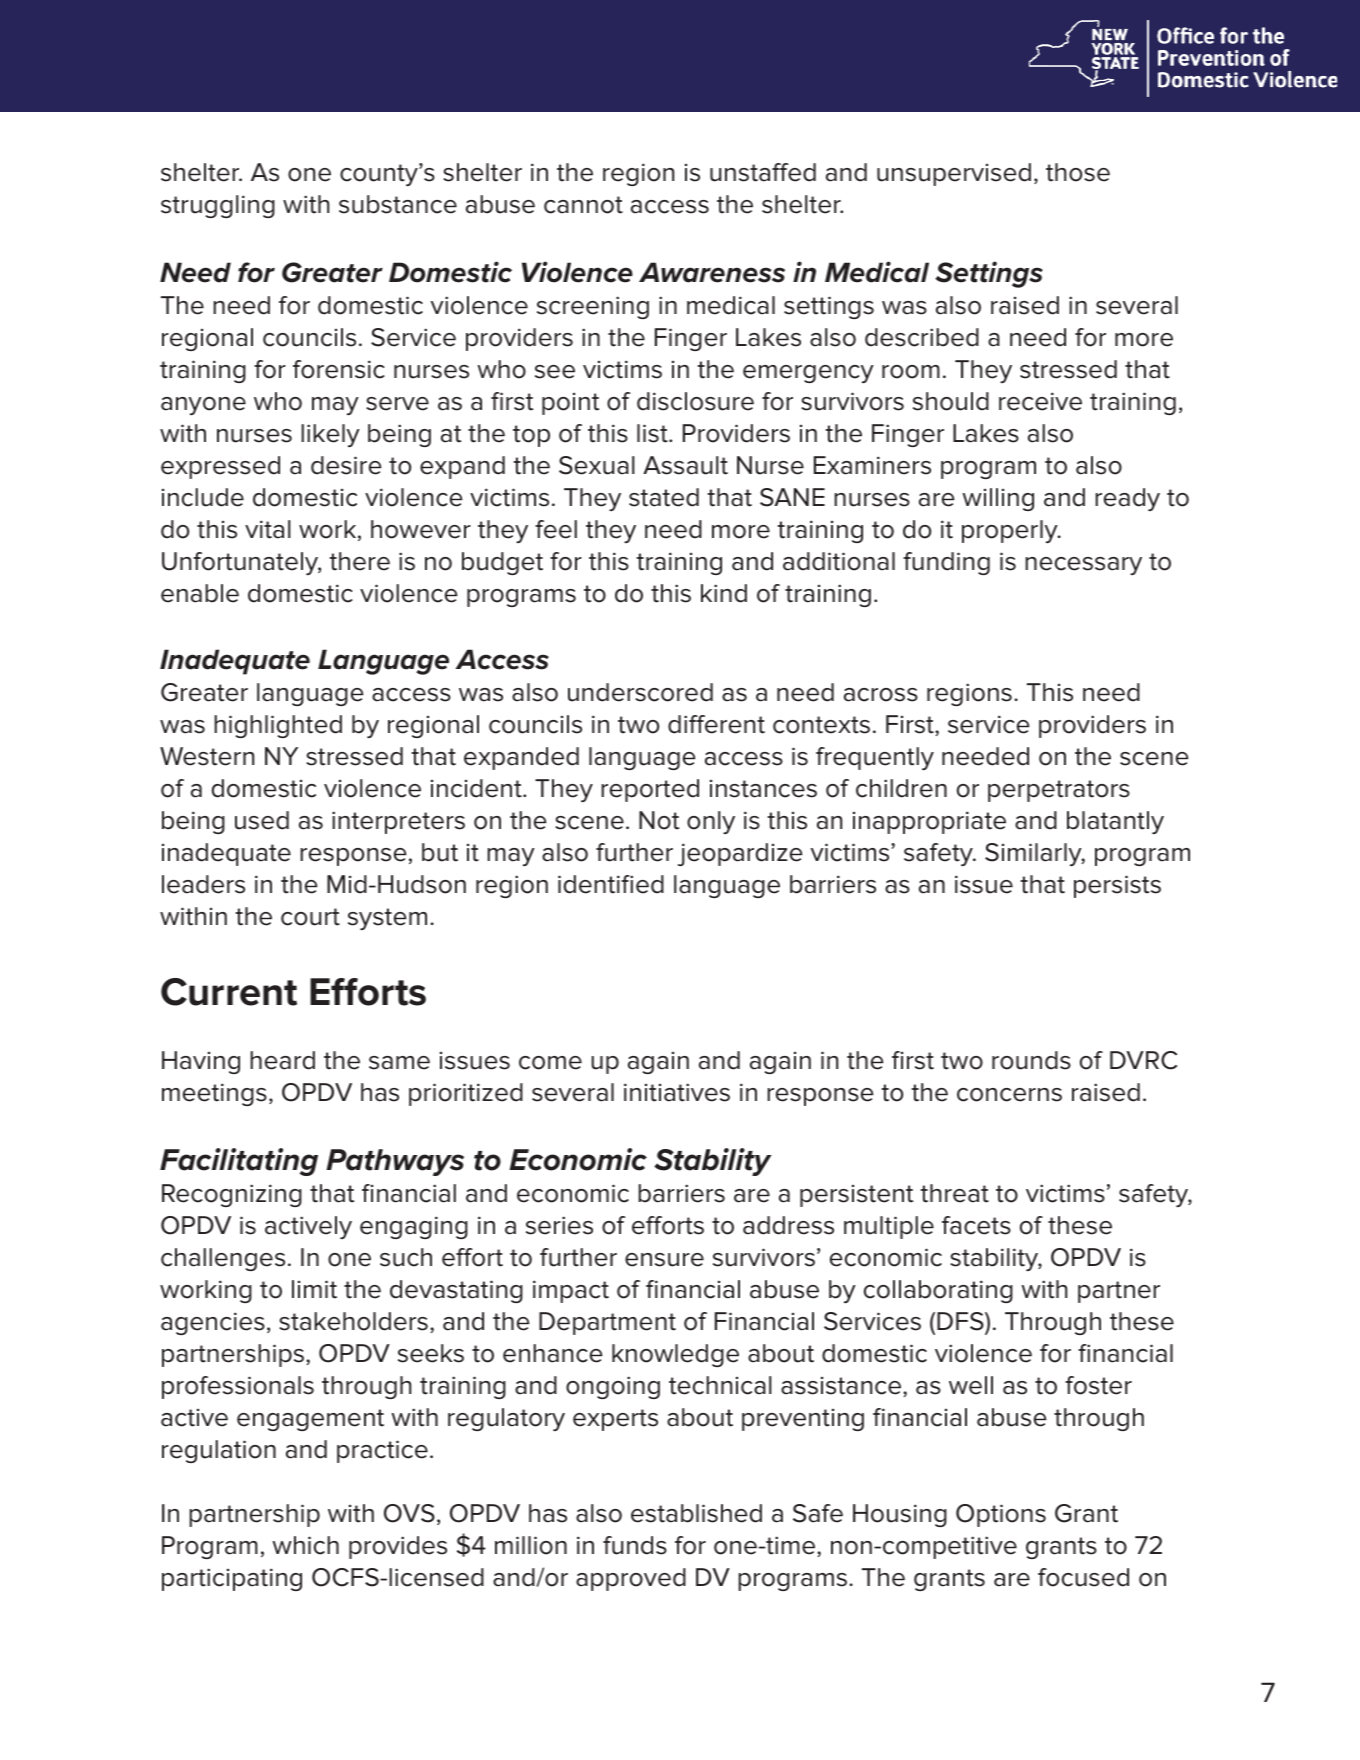 This image has height=1760, width=1360. I want to click on court, so click(310, 917).
